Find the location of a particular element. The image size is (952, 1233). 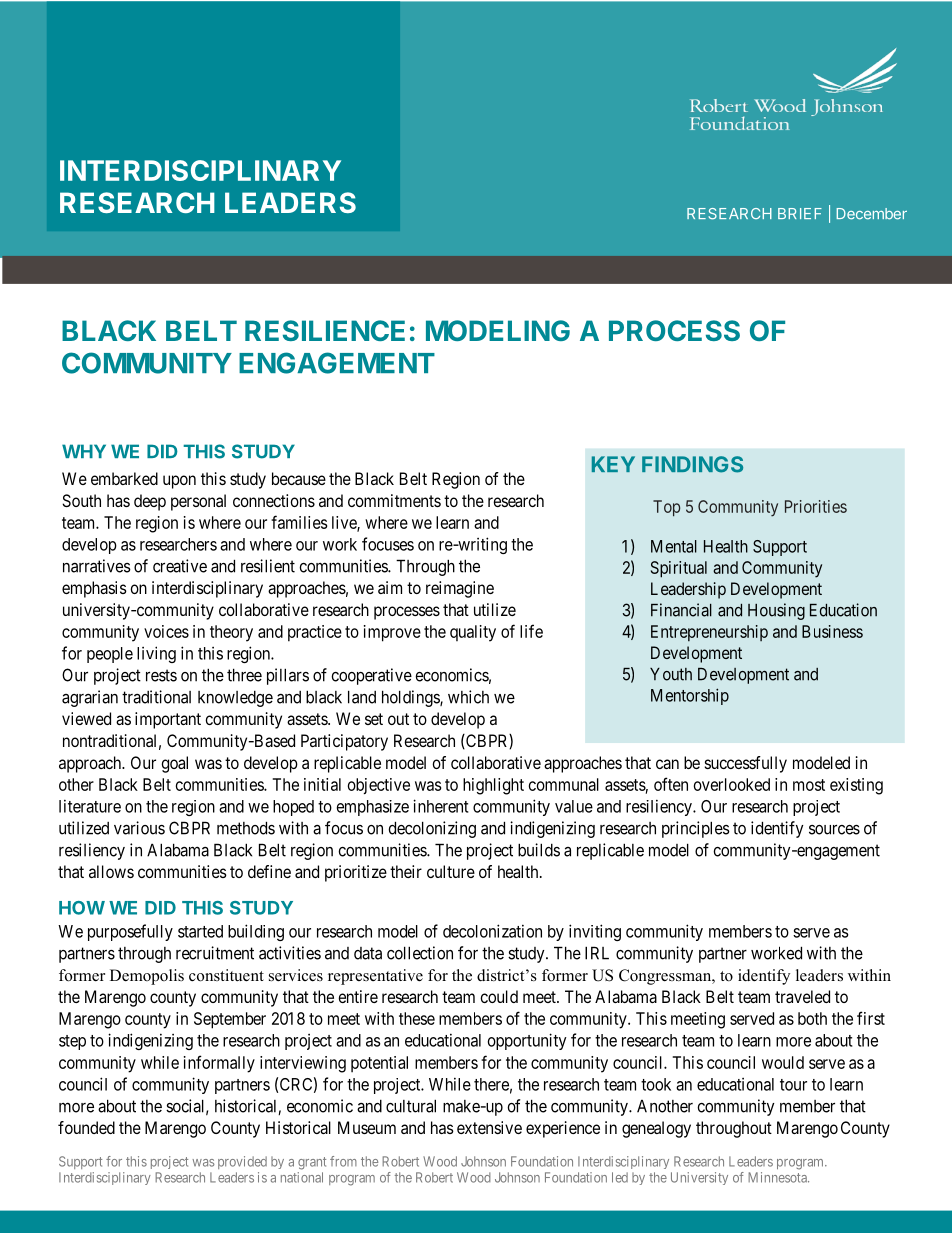

Priorities is located at coordinates (816, 506).
